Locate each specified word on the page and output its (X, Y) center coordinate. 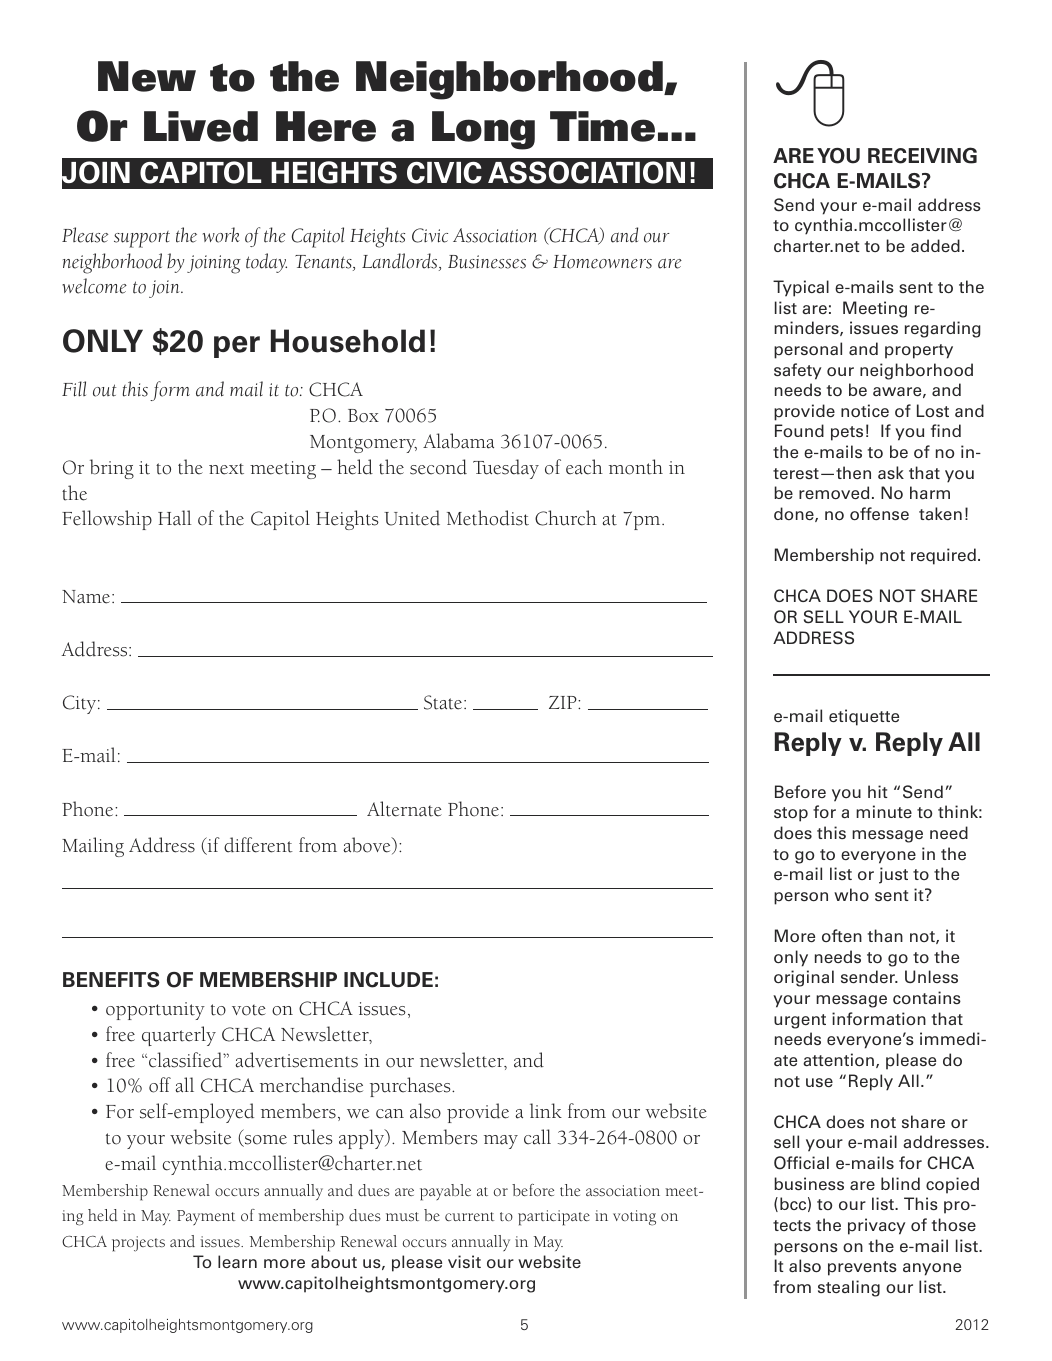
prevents (862, 1268)
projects (138, 1244)
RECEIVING (922, 155)
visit (464, 1261)
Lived (201, 126)
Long (483, 130)
